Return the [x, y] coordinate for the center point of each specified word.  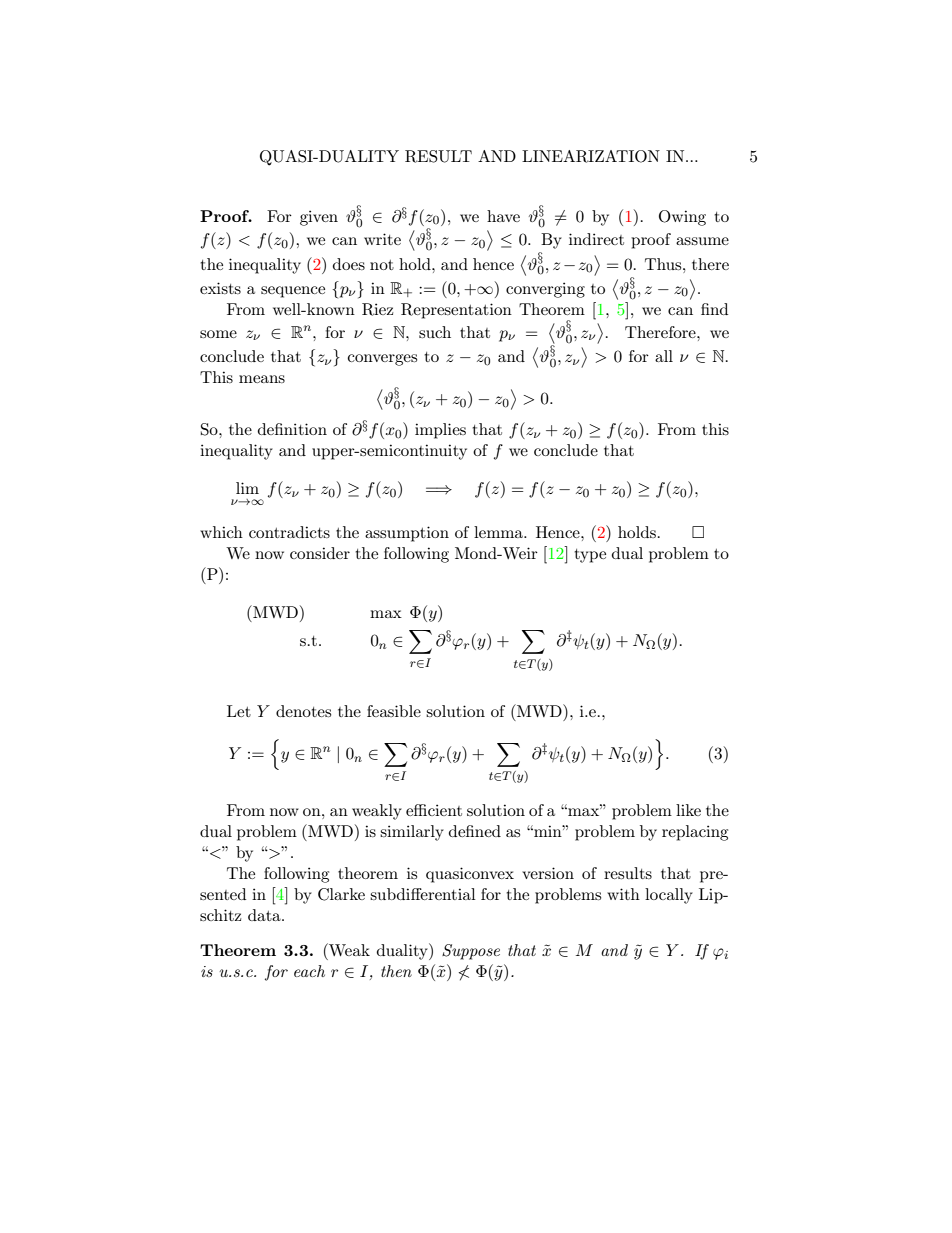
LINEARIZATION [591, 156]
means [262, 379]
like [688, 810]
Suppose [471, 952]
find [714, 309]
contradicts [289, 532]
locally [669, 896]
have [503, 216]
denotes [303, 711]
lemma [499, 532]
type [590, 556]
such [435, 332]
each [309, 971]
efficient [434, 810]
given [319, 218]
